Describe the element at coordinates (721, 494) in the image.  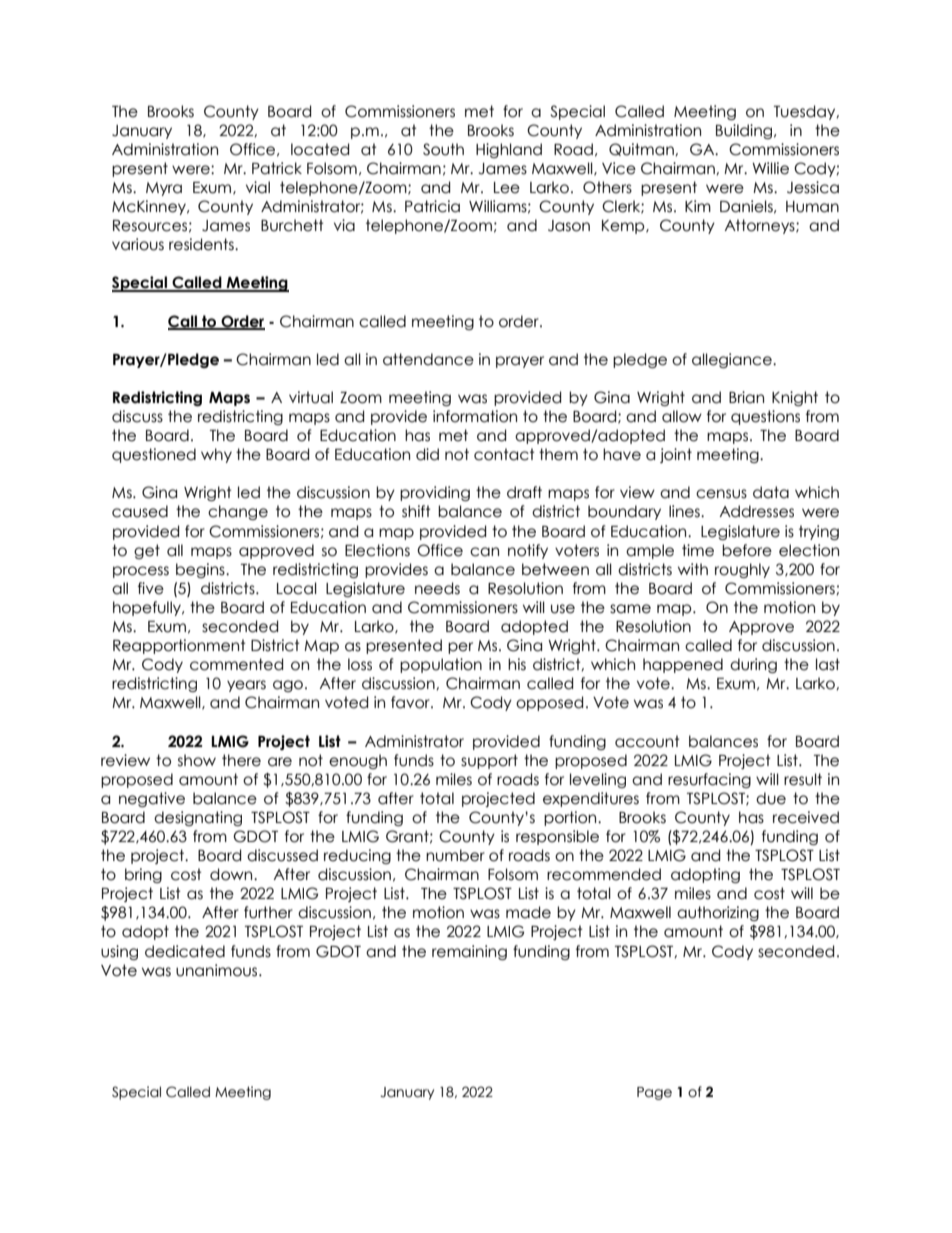
I see `census` at that location.
